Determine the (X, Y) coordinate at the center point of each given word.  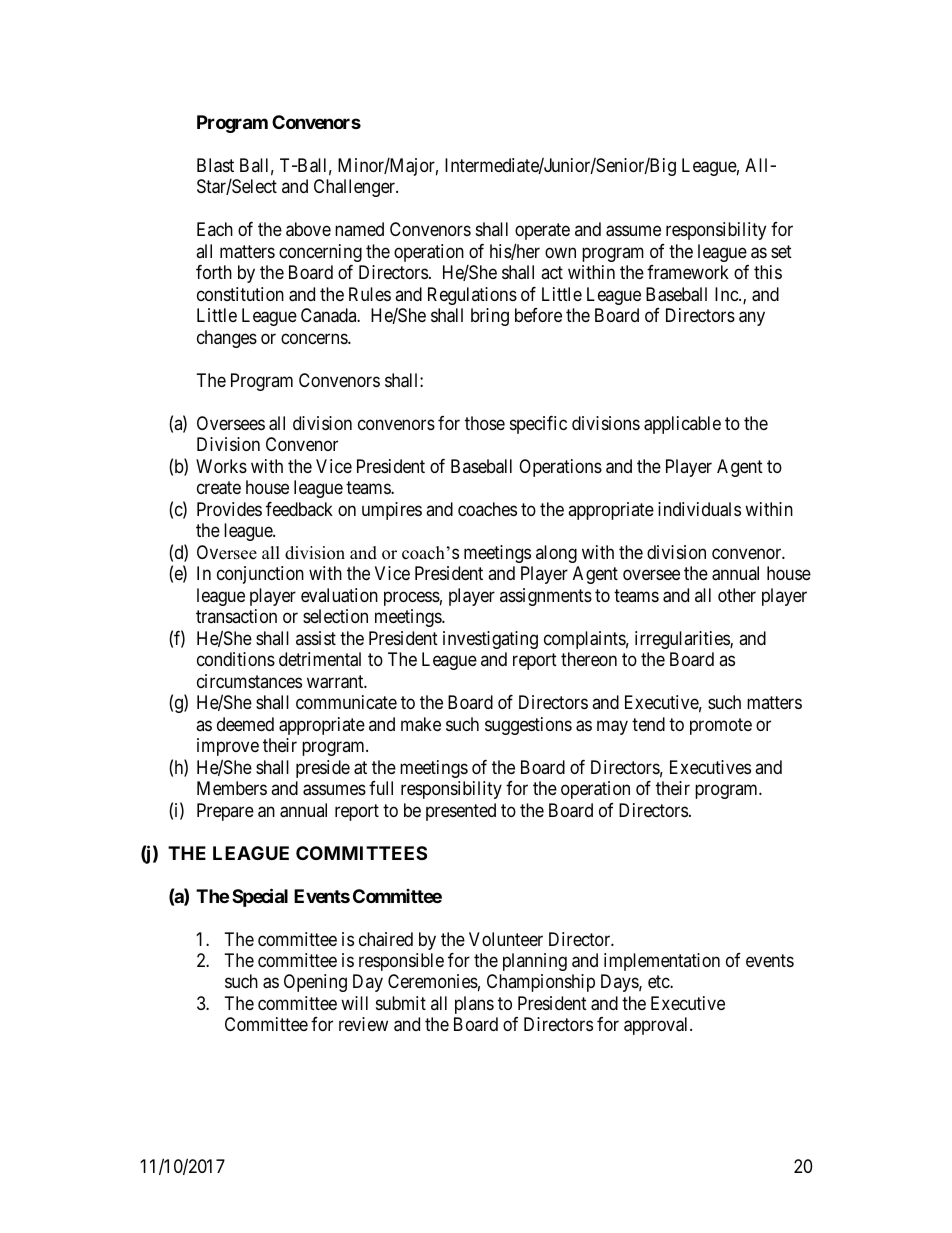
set (781, 251)
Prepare (225, 812)
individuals (699, 509)
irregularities (683, 640)
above (308, 229)
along (556, 554)
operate (542, 232)
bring (490, 317)
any (752, 319)
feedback (299, 509)
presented (461, 812)
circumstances (249, 681)
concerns (315, 338)
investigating (490, 640)
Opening (315, 983)
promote (721, 726)
